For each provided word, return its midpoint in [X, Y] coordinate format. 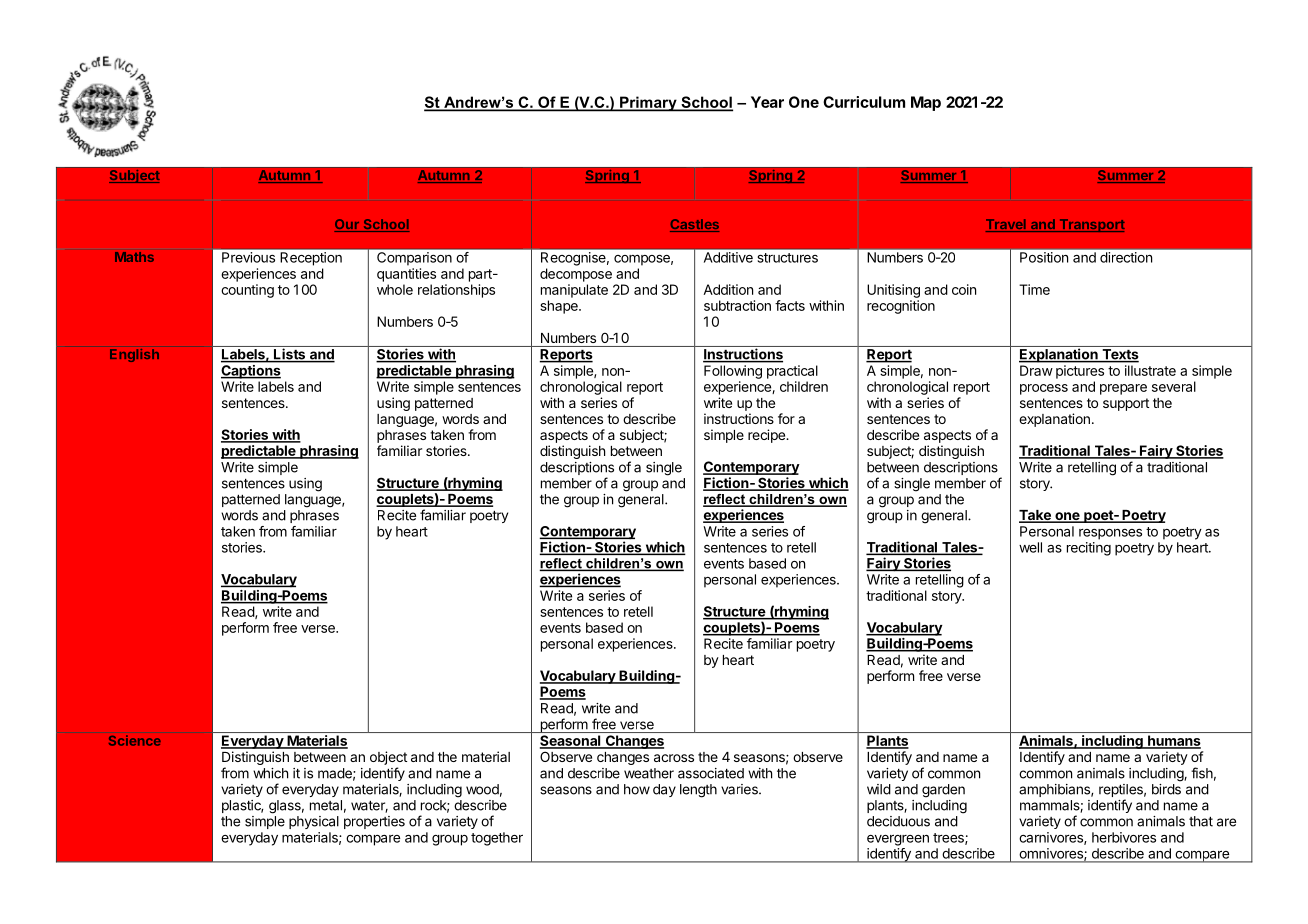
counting [247, 291]
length [698, 791]
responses [1110, 534]
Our [347, 225]
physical [314, 822]
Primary [648, 104]
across [674, 758]
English [134, 355]
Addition [728, 289]
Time [1034, 289]
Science [135, 740]
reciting [1089, 549]
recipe [767, 436]
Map [926, 103]
